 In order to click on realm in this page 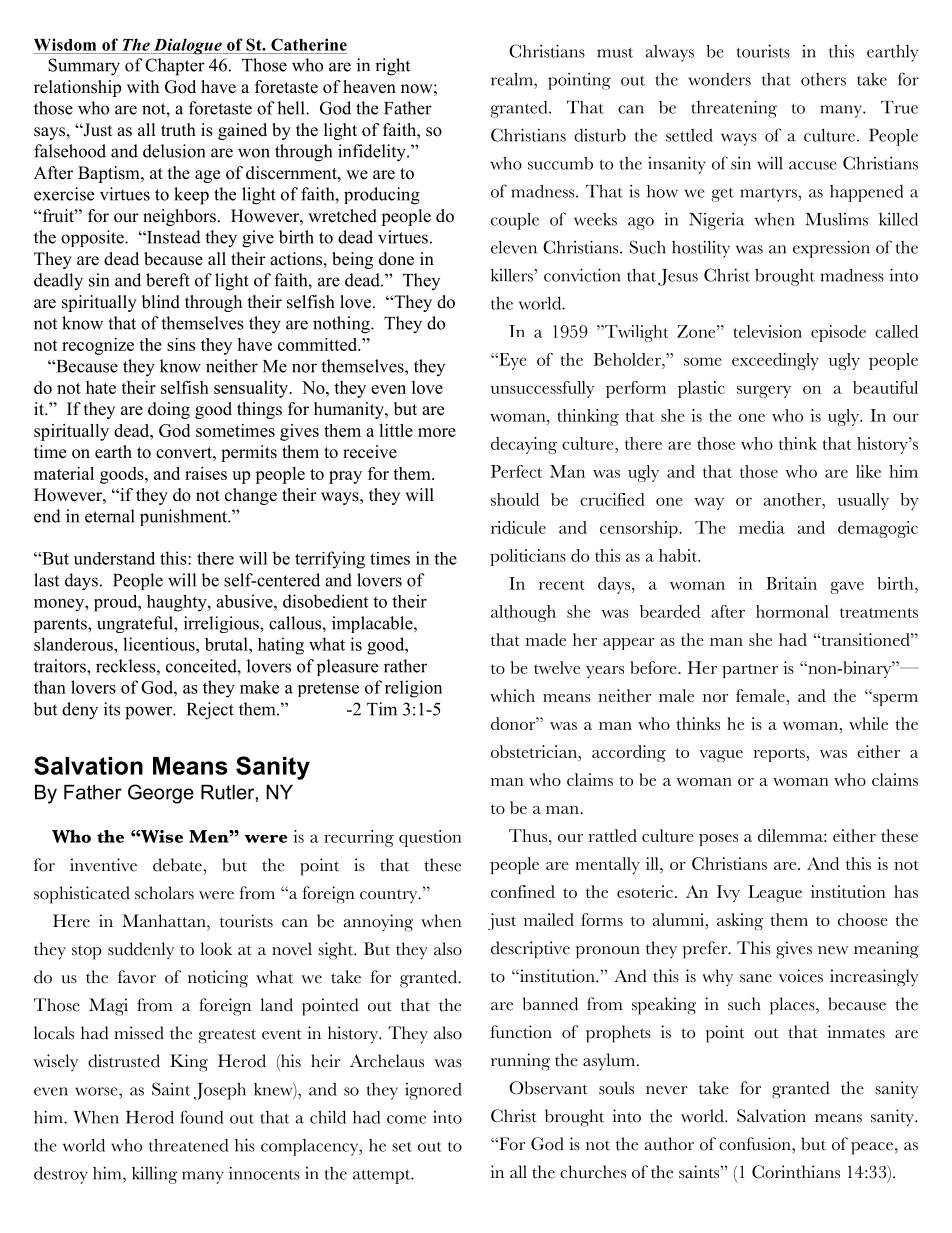, I will do `click(513, 79)`.
